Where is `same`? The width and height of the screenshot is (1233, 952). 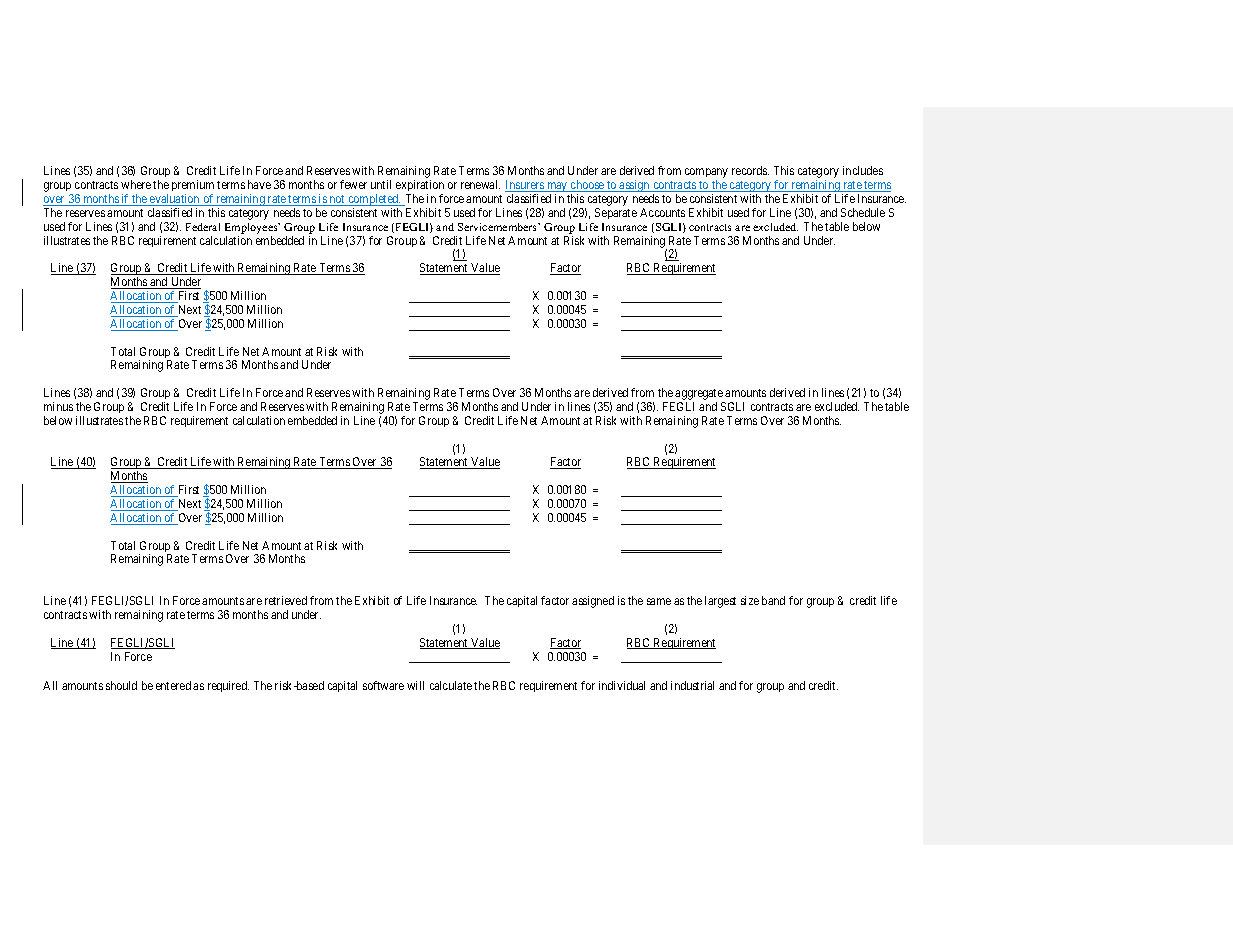 same is located at coordinates (659, 601).
